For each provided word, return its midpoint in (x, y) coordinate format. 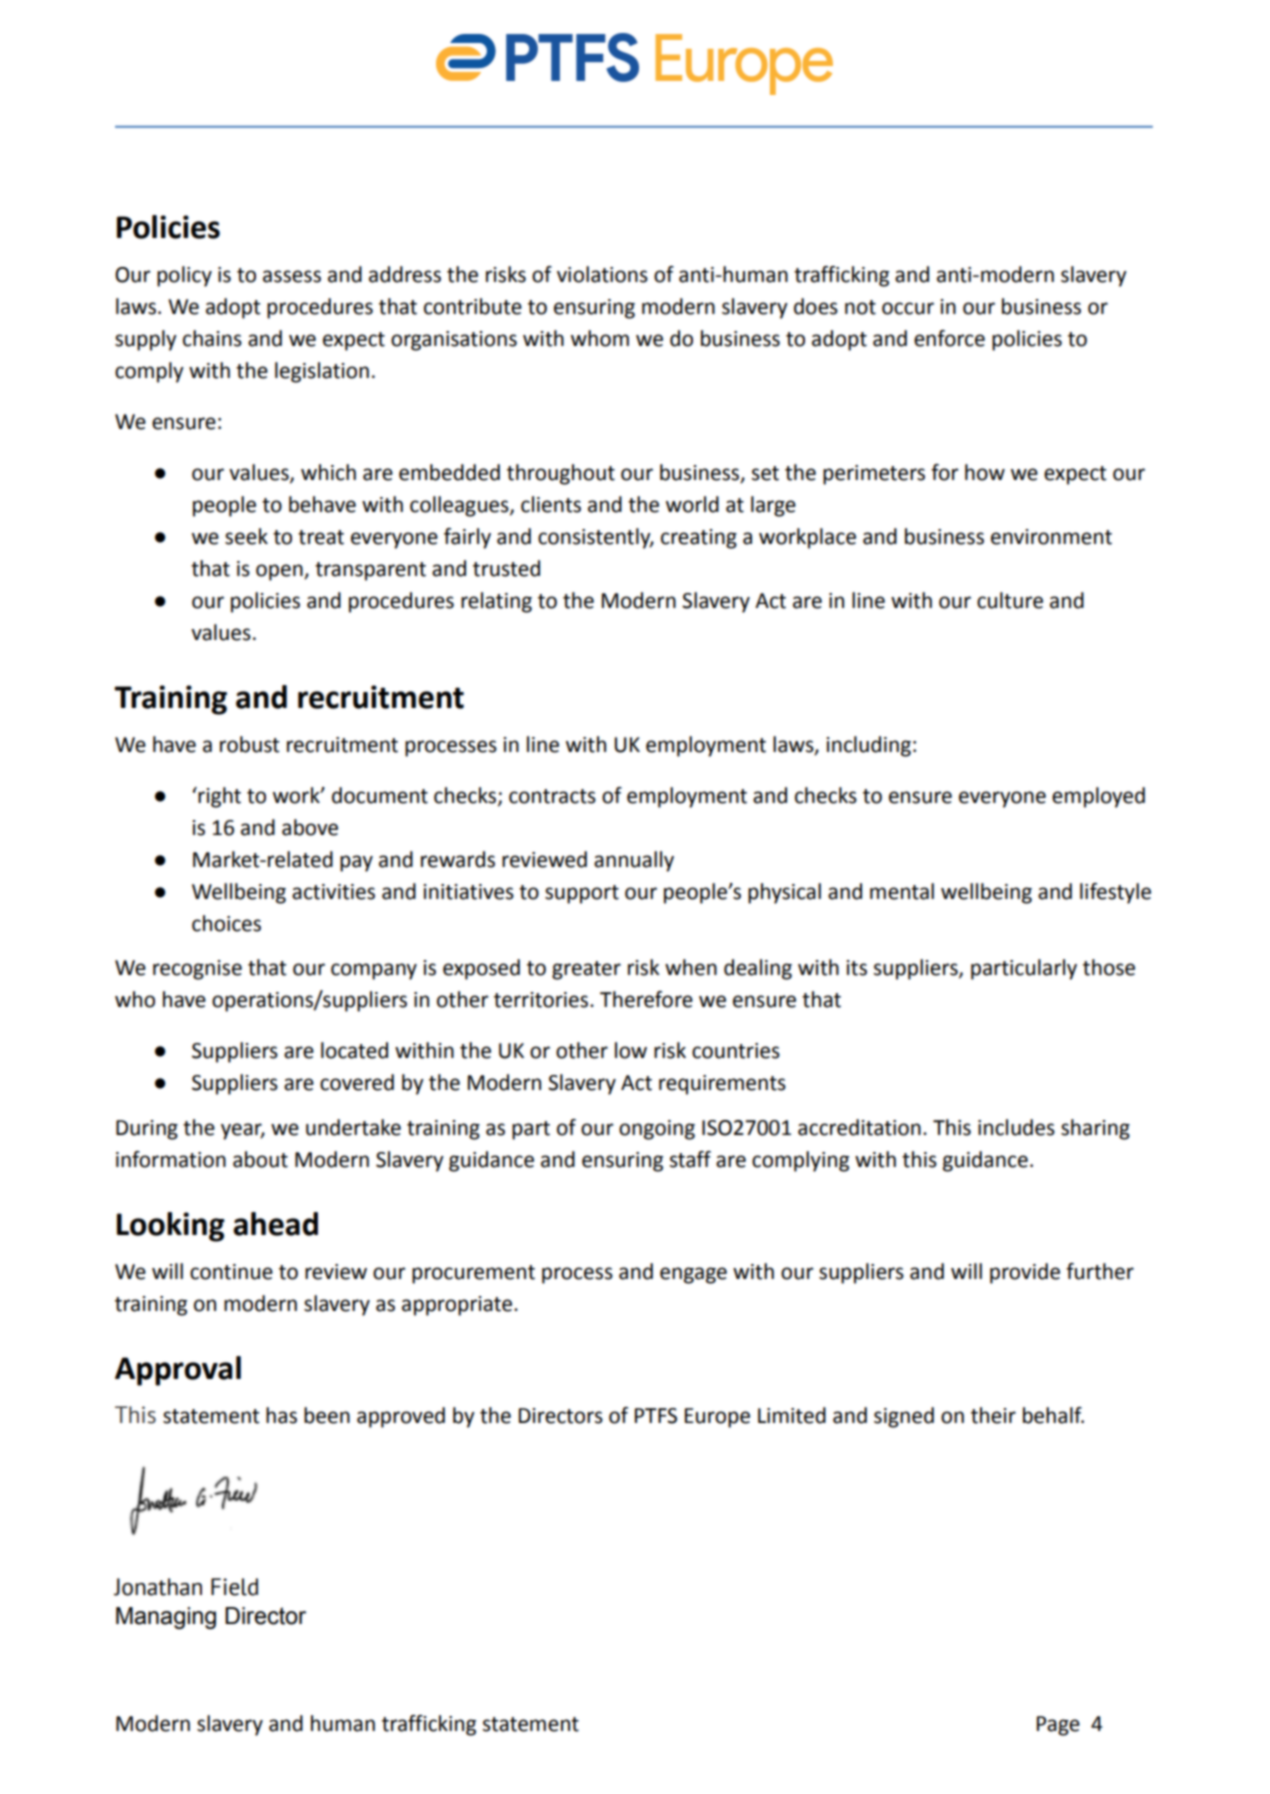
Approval (178, 1371)
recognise (197, 970)
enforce (949, 338)
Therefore (646, 999)
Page (1058, 1726)
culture (1010, 600)
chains (212, 338)
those (1109, 967)
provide (1025, 1273)
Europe (717, 1418)
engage (693, 1275)
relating (496, 602)
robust (249, 744)
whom (600, 338)
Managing (166, 1618)
